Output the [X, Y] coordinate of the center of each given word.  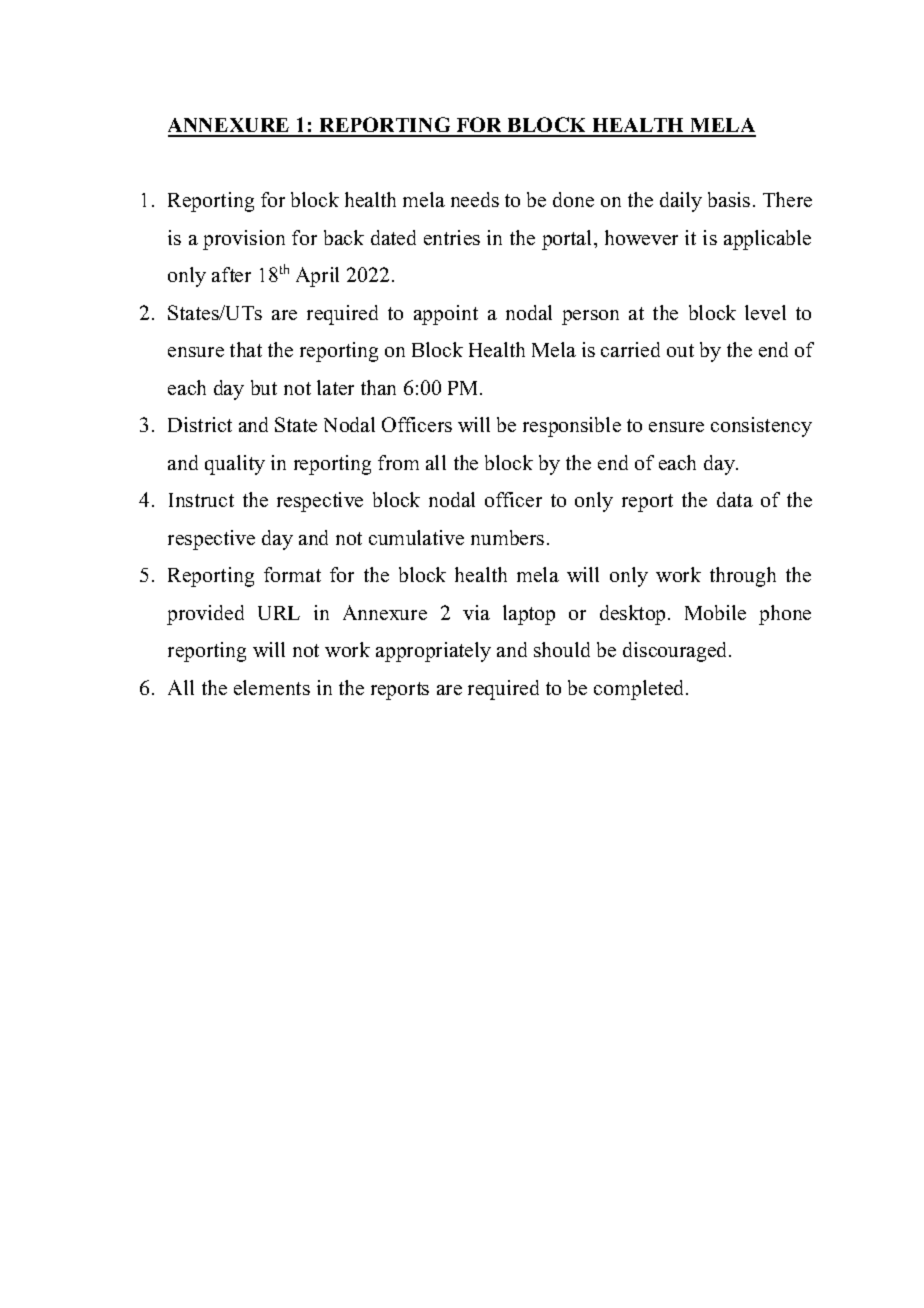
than [378, 387]
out [680, 350]
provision [244, 240]
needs [475, 199]
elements [272, 687]
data [735, 499]
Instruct [201, 500]
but [264, 387]
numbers [507, 537]
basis [729, 199]
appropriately [433, 652]
